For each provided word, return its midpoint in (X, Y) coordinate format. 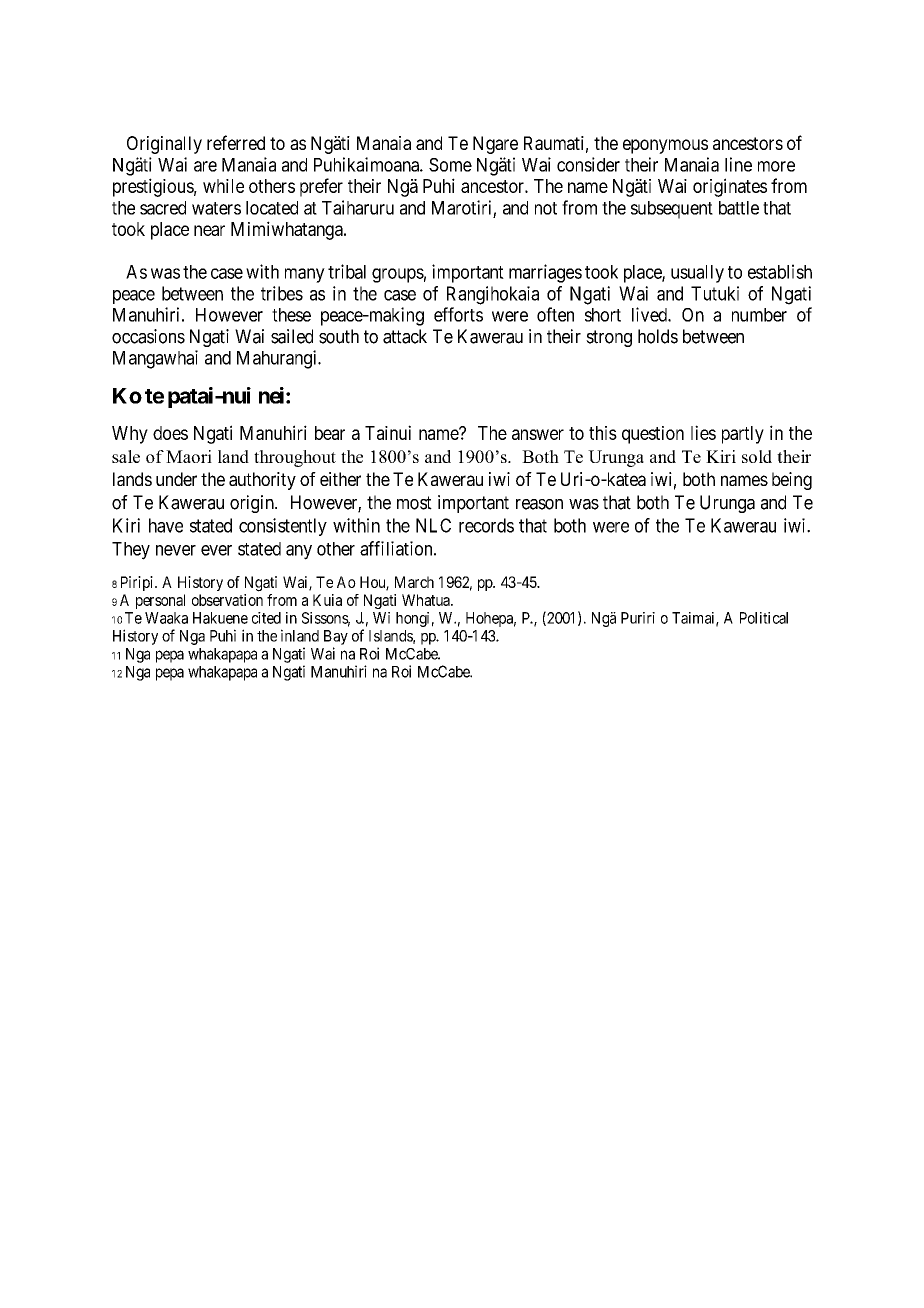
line (738, 164)
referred (236, 142)
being (792, 481)
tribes (282, 293)
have (166, 525)
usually (697, 274)
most (414, 503)
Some (450, 165)
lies (703, 432)
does (170, 433)
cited (266, 618)
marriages (545, 273)
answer (538, 434)
